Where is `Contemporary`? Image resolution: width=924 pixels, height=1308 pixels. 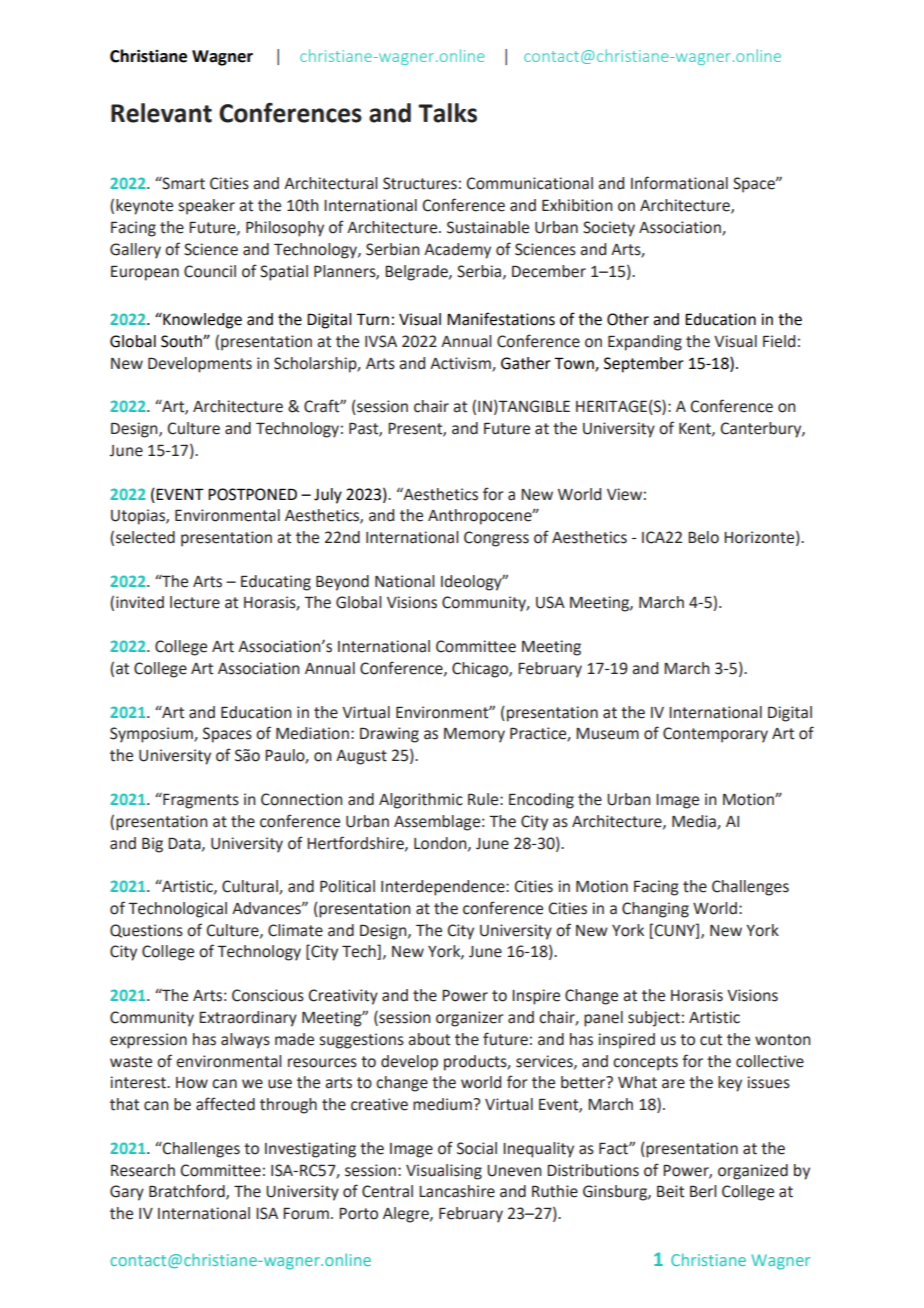
Contemporary is located at coordinates (715, 735).
